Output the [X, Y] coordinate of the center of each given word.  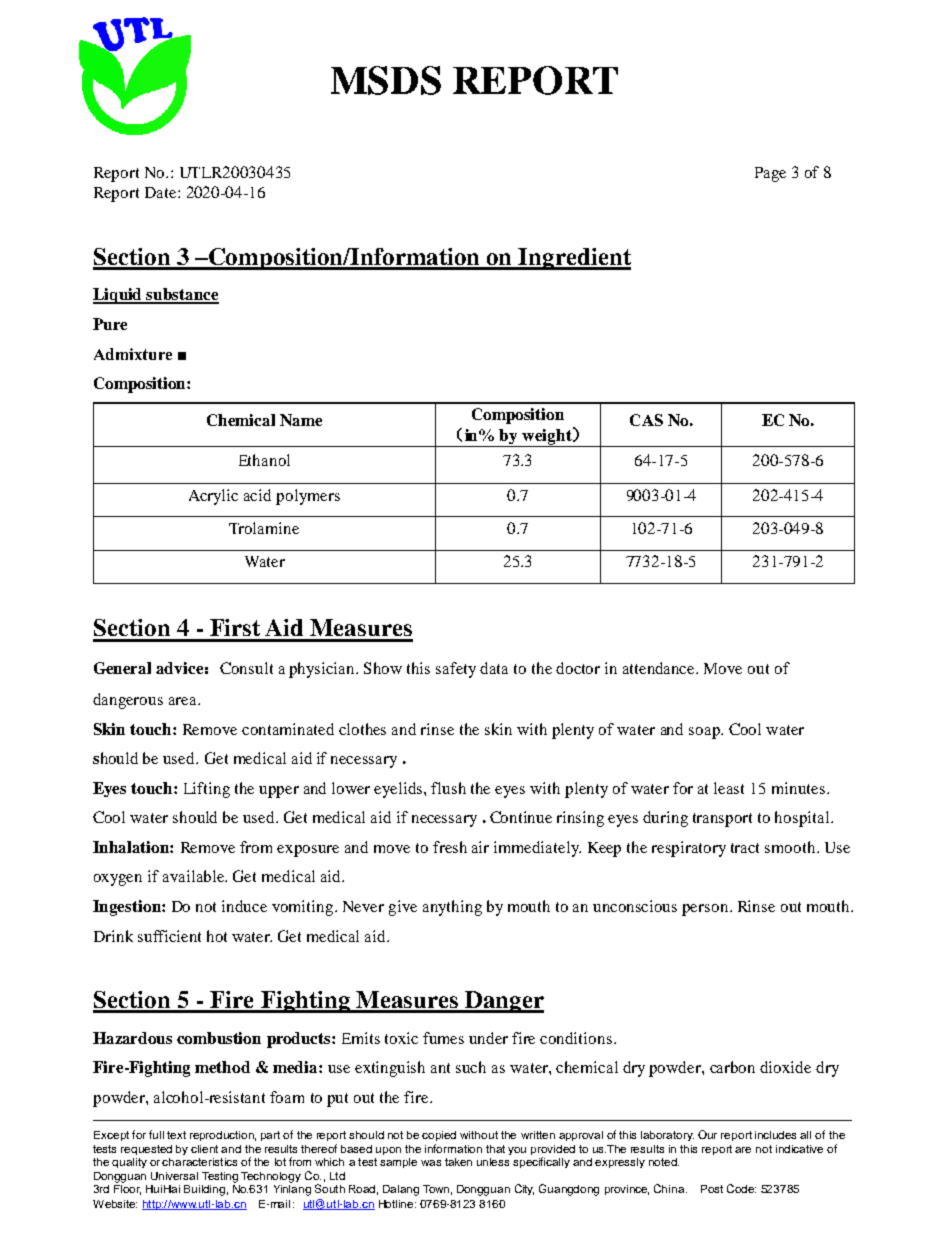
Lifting [207, 790]
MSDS [386, 80]
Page [770, 174]
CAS [646, 420]
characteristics [199, 1162]
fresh [450, 847]
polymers [308, 497]
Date [162, 192]
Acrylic [213, 497]
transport [722, 820]
